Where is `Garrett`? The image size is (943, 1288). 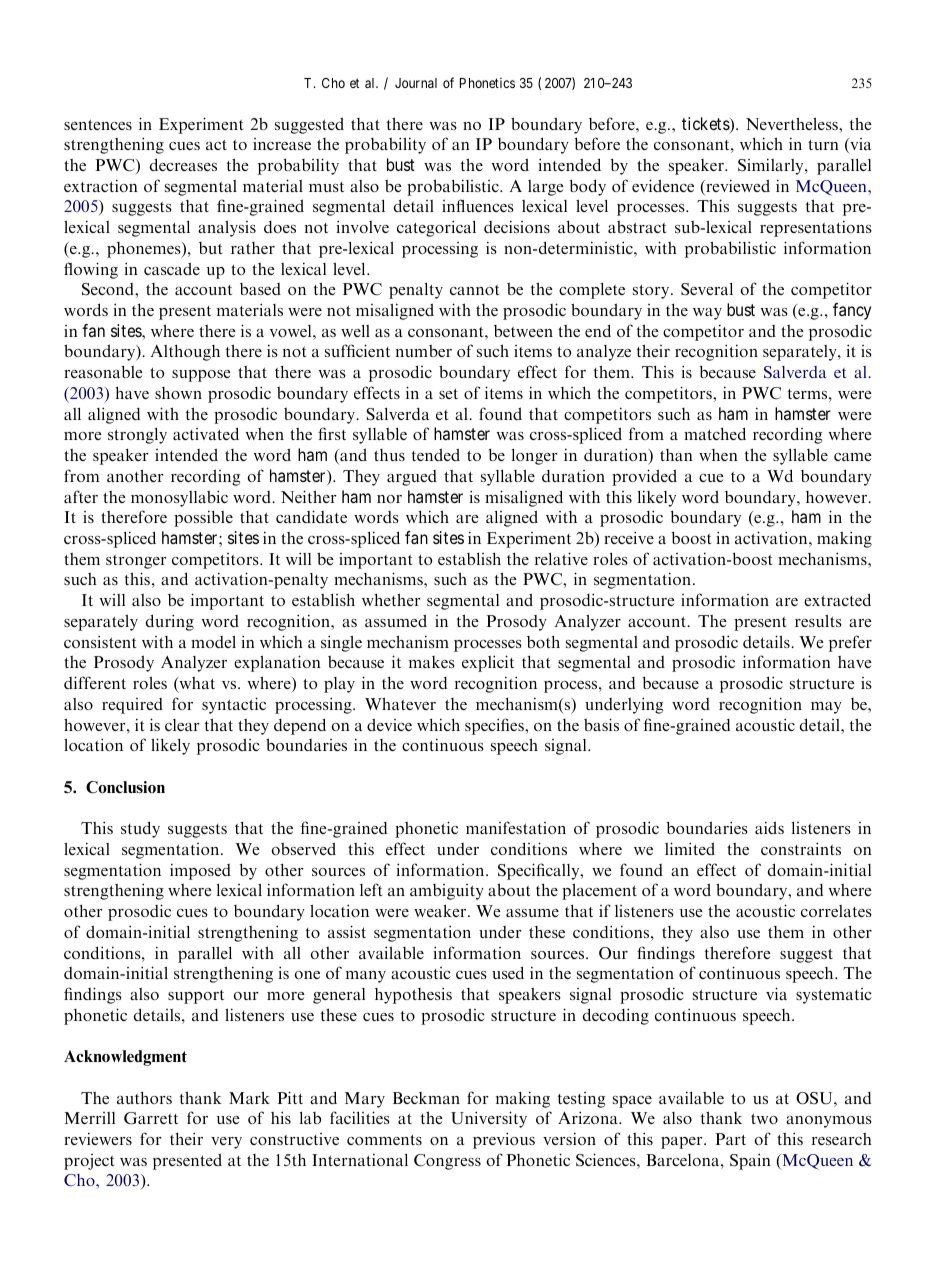 Garrett is located at coordinates (151, 1118).
